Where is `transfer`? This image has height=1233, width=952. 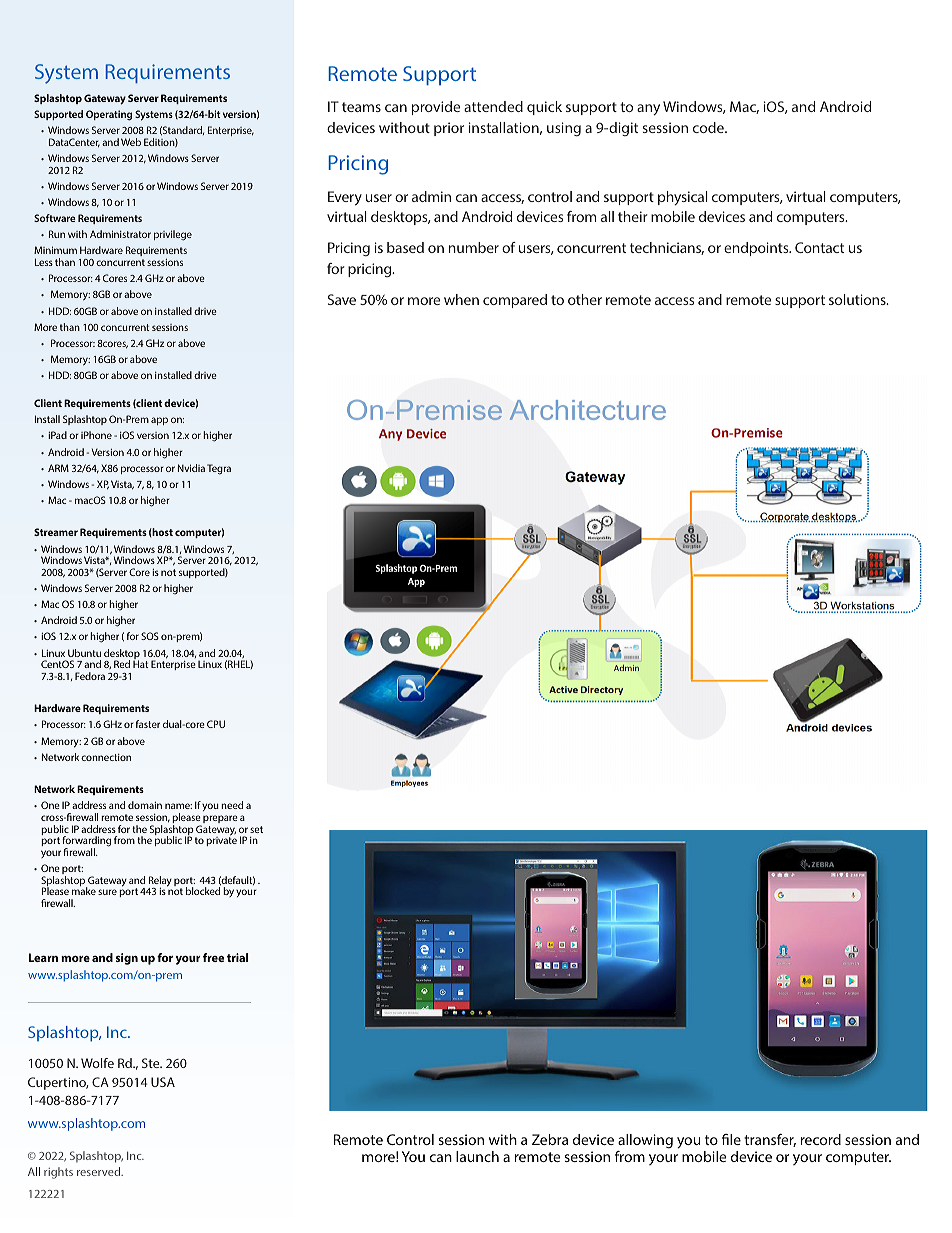
transfer is located at coordinates (770, 1140).
